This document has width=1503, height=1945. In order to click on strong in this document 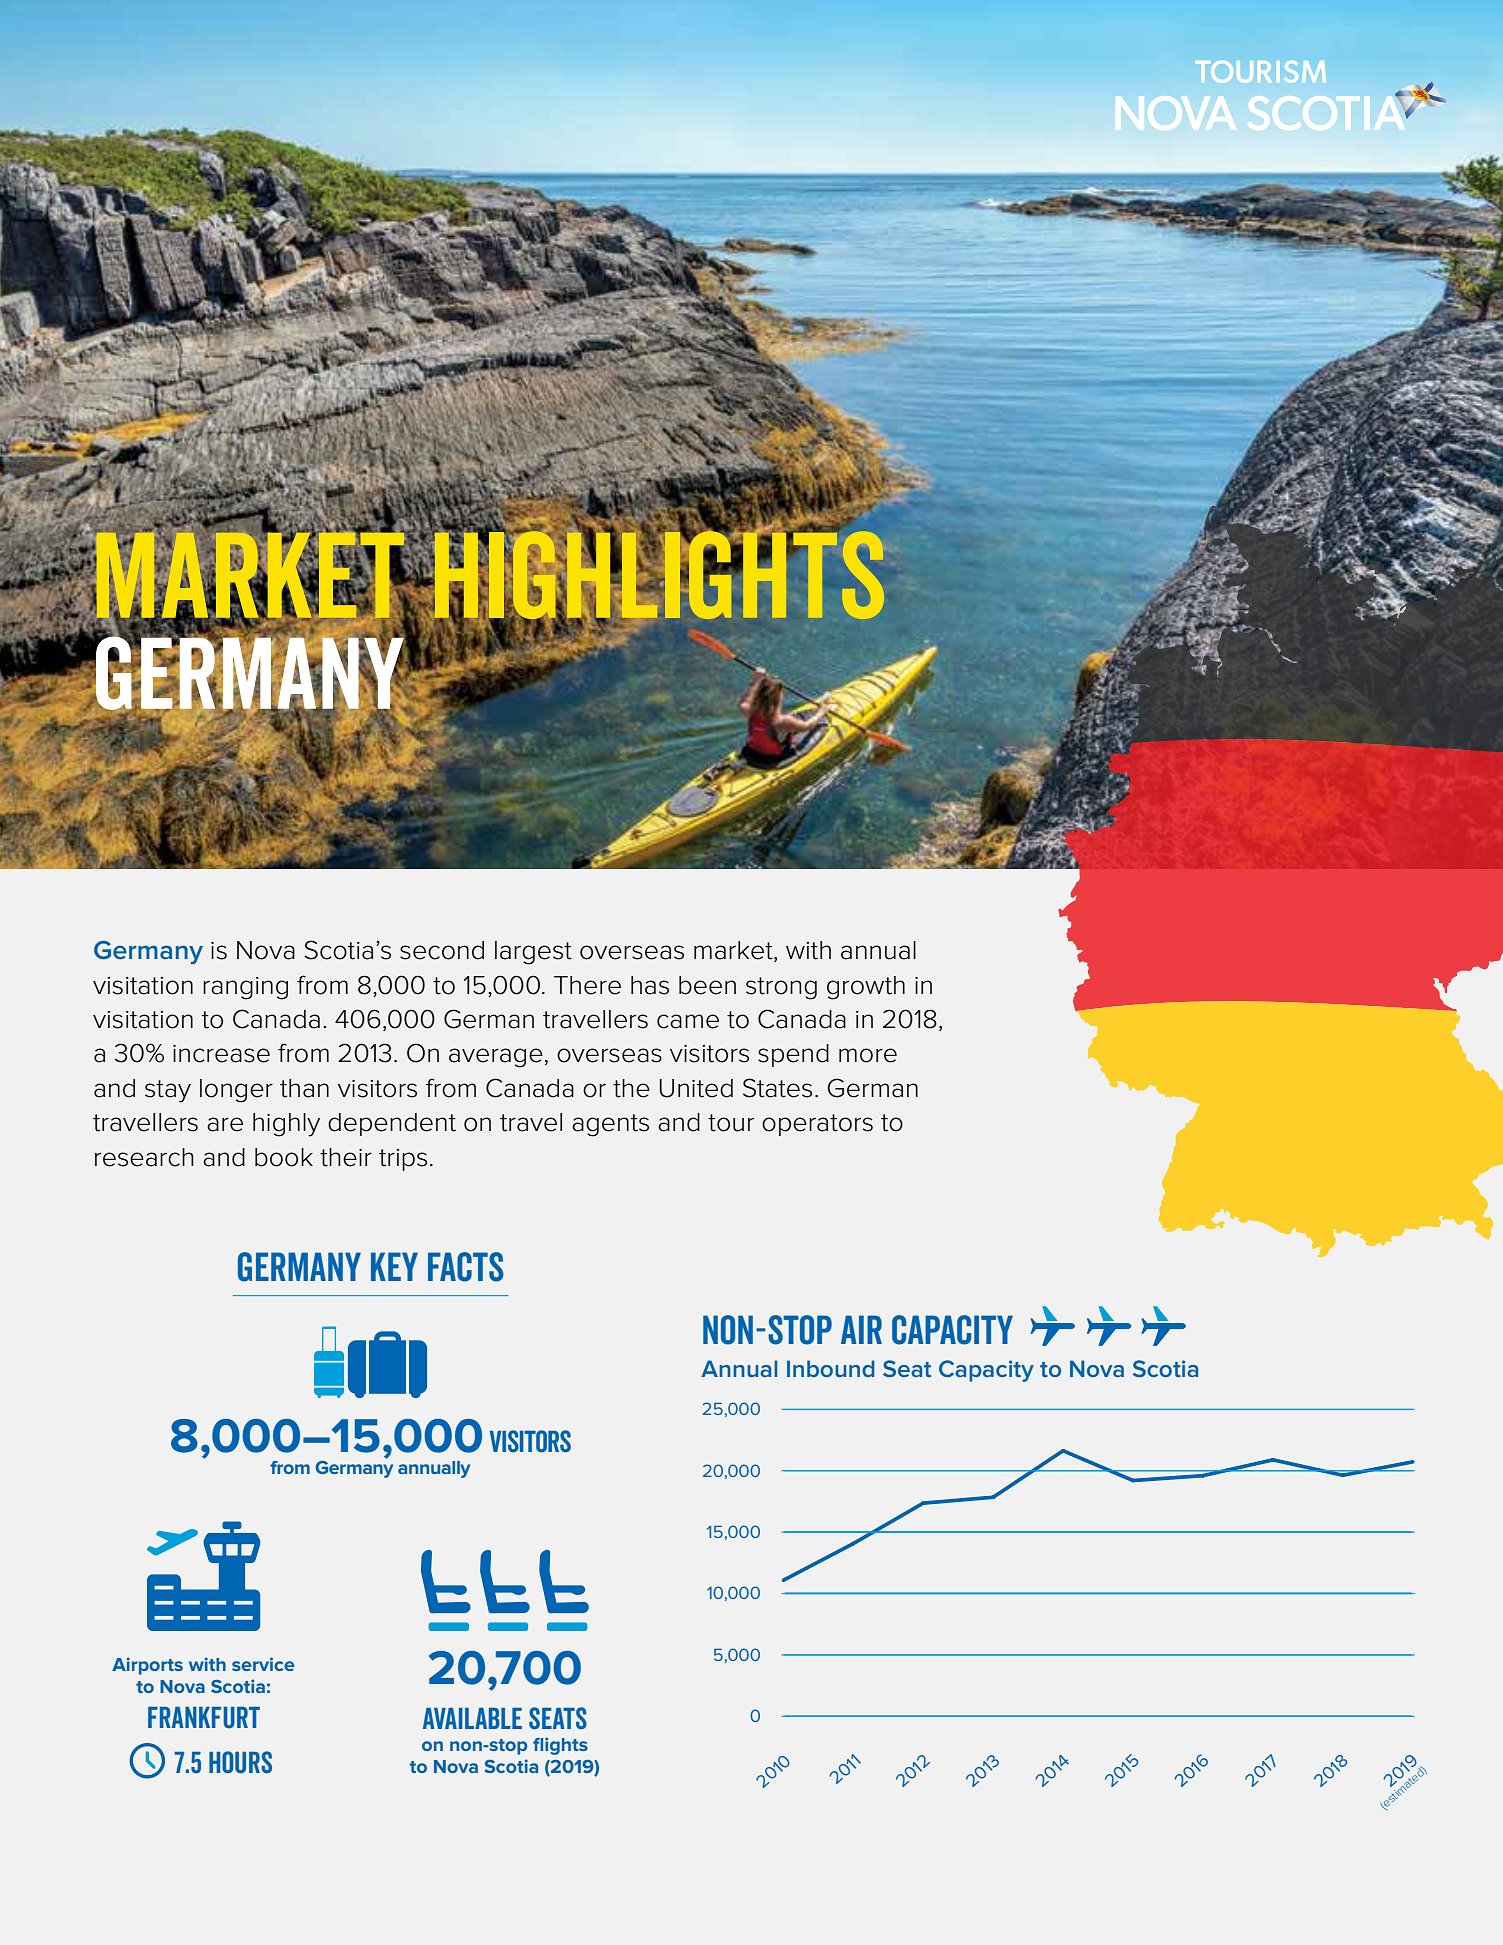, I will do `click(781, 988)`.
